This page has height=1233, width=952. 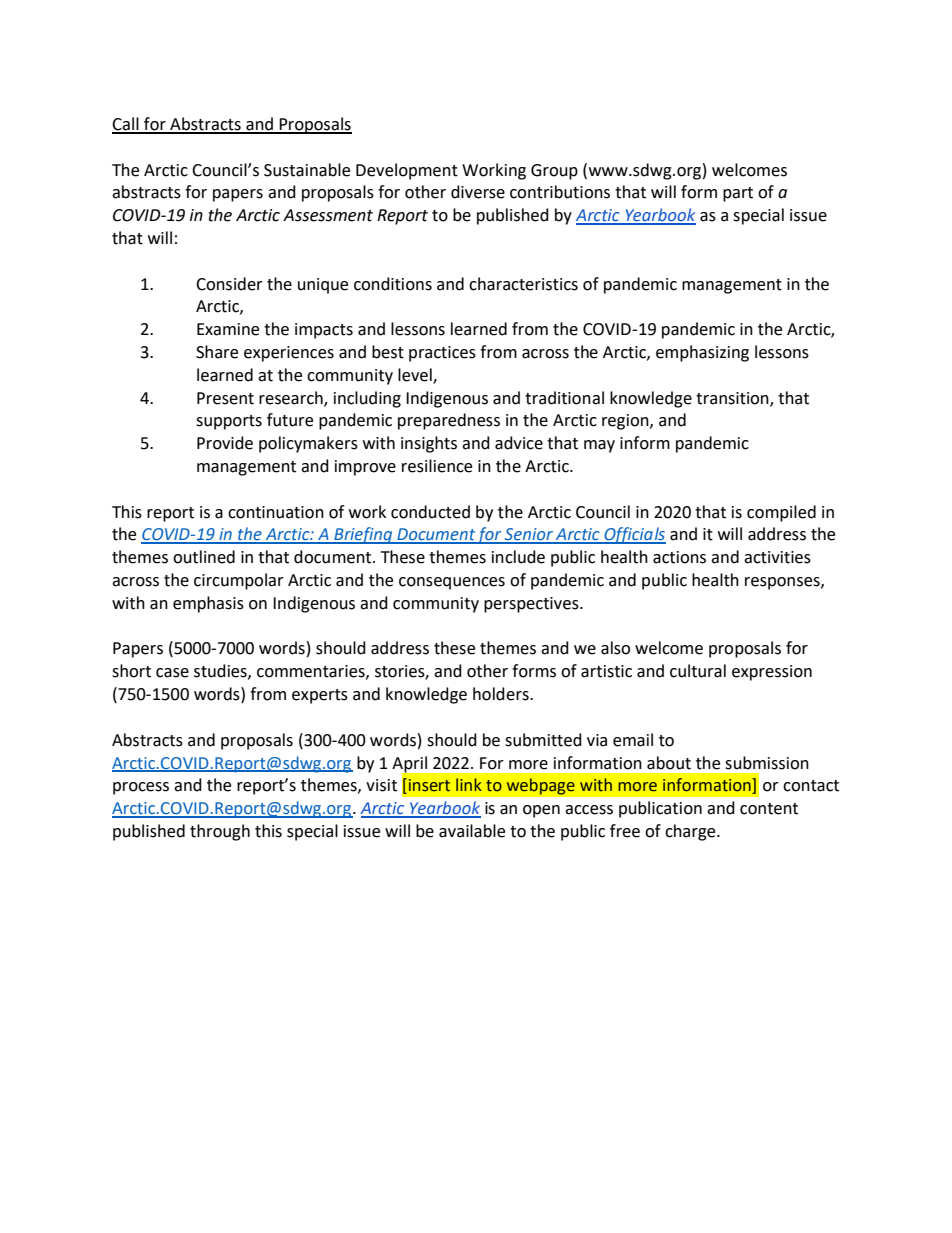 I want to click on part, so click(x=738, y=194).
